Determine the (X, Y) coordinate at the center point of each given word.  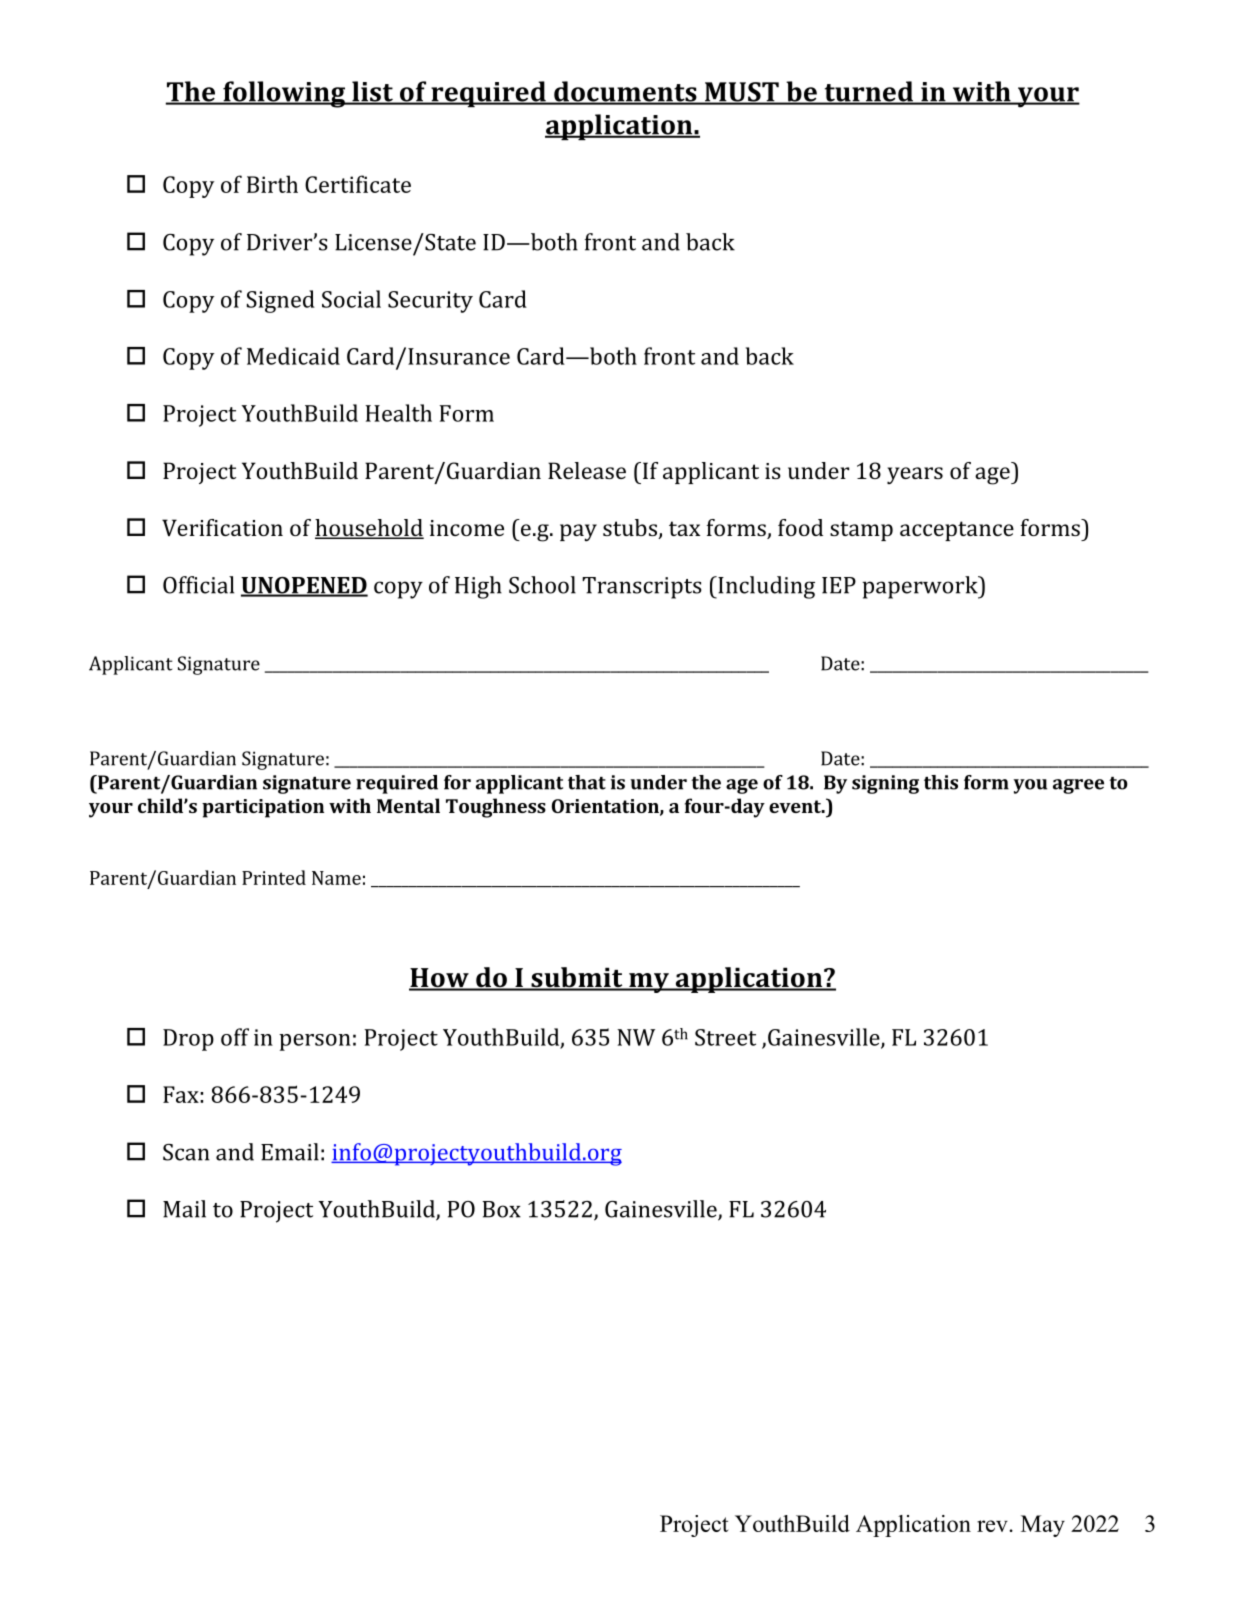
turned (868, 92)
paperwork (921, 587)
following (284, 94)
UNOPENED (304, 586)
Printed (274, 877)
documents (625, 92)
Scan (186, 1152)
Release (587, 470)
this (941, 782)
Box (501, 1209)
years (915, 475)
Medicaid (293, 356)
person (315, 1042)
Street (725, 1037)
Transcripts (642, 588)
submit (577, 978)
